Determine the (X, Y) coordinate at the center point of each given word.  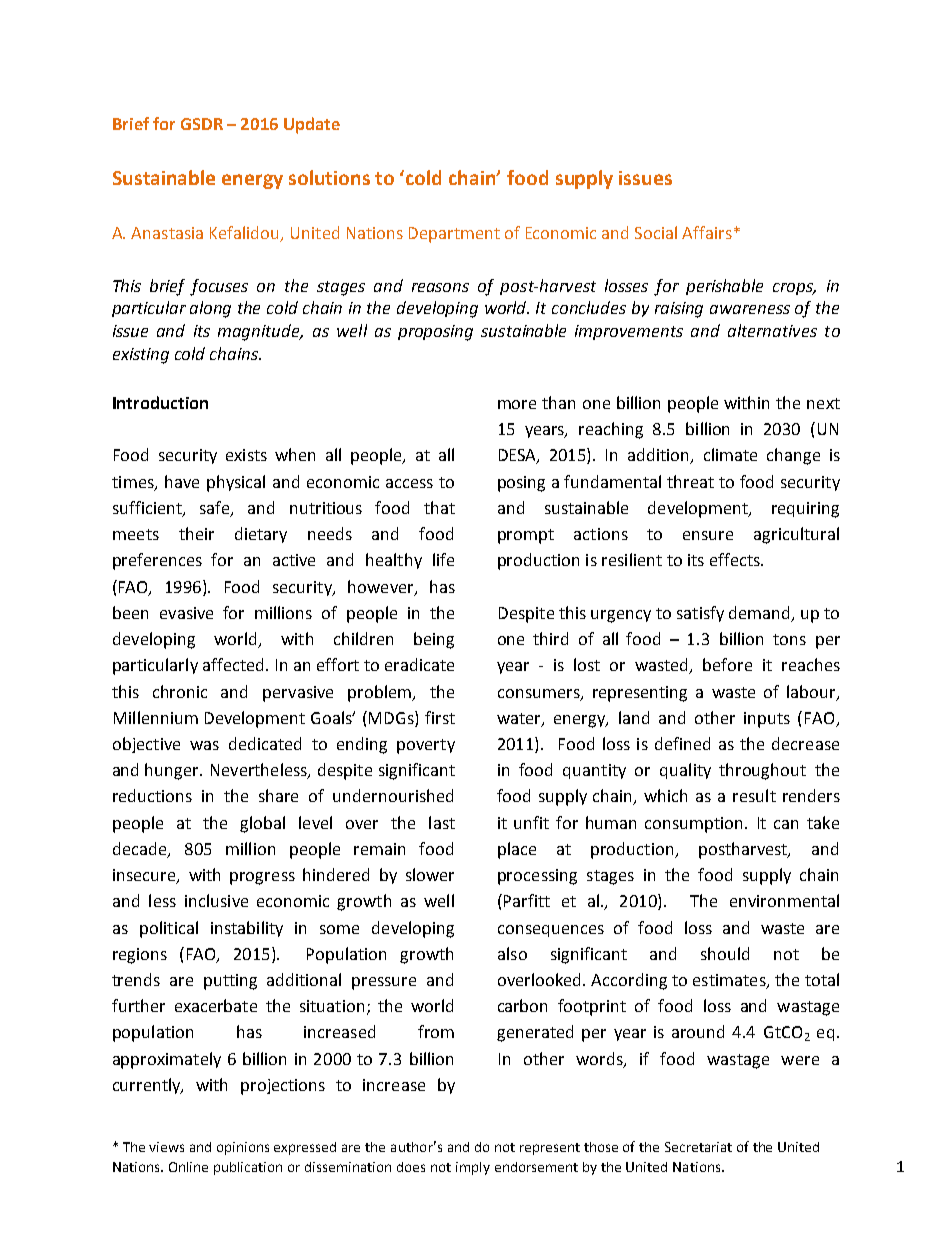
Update (312, 125)
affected (233, 664)
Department (454, 235)
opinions (243, 1148)
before (727, 664)
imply (473, 1168)
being (434, 640)
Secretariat (698, 1147)
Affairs (707, 232)
